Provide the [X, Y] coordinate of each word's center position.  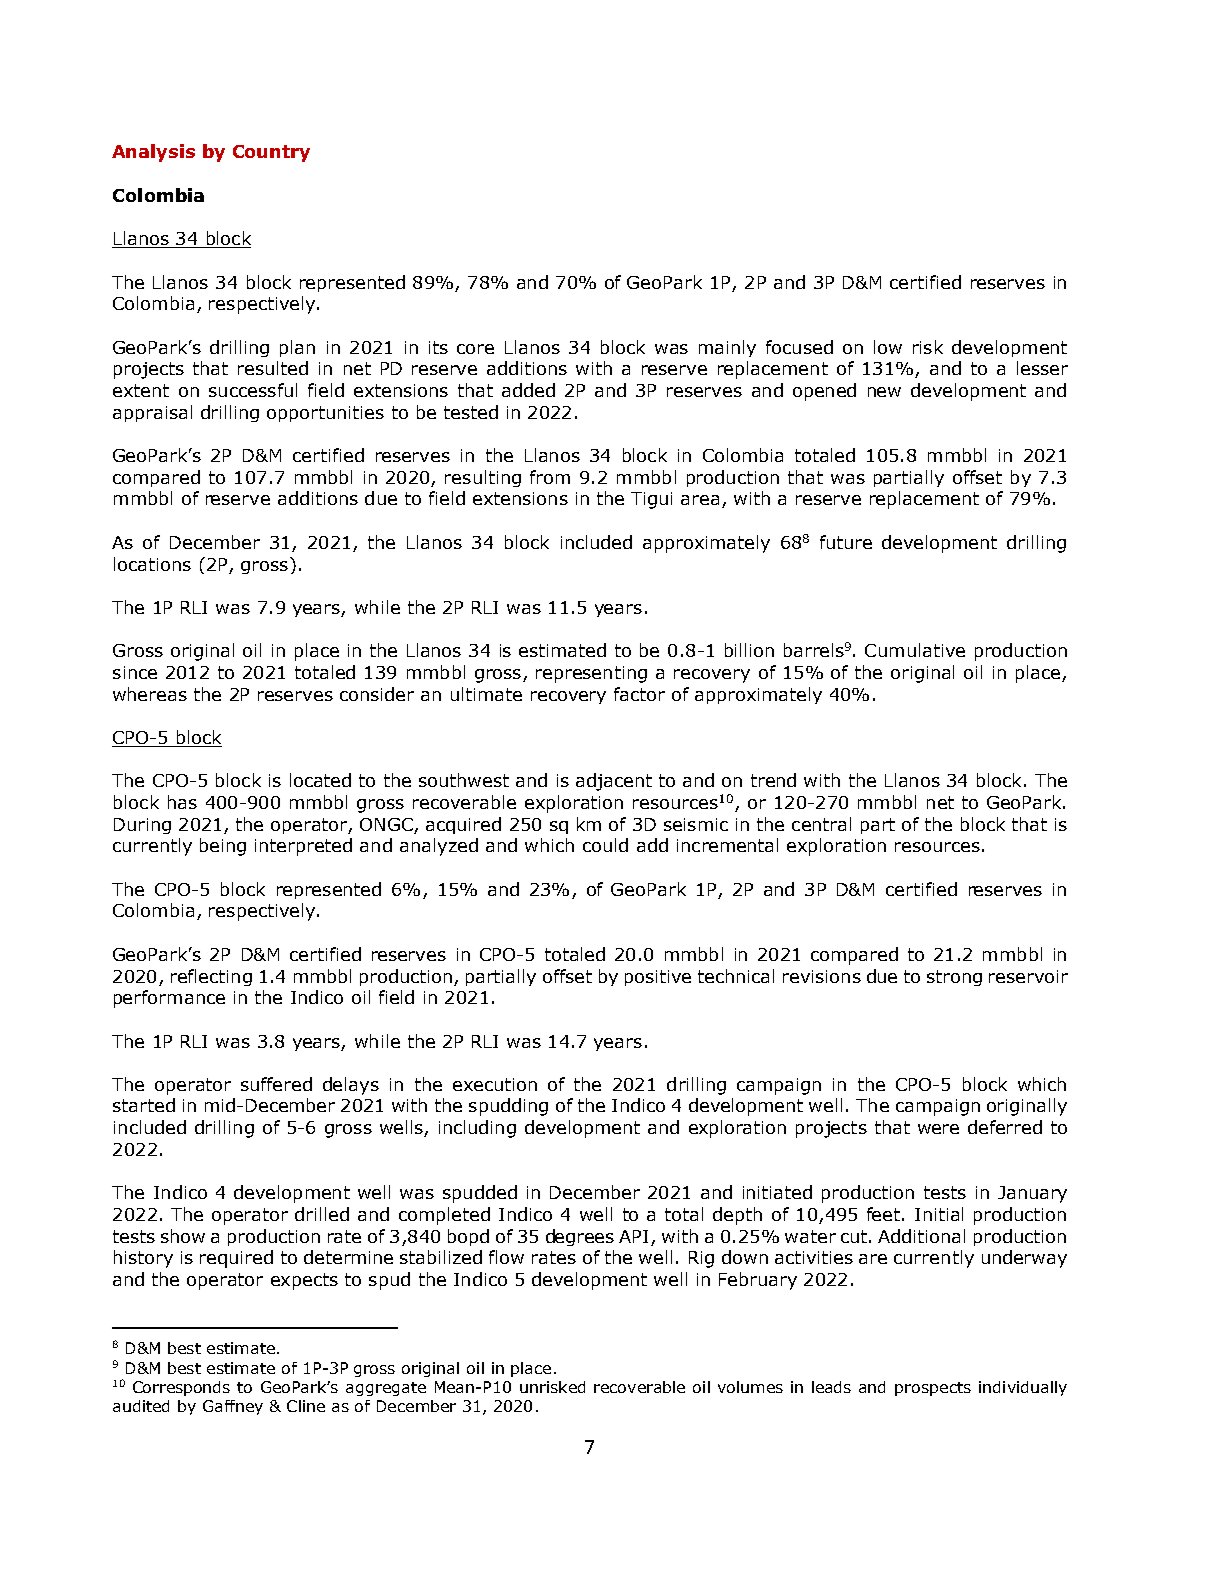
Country [271, 153]
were [938, 1129]
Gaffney [233, 1407]
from [550, 477]
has [182, 802]
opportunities [325, 414]
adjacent [614, 782]
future [846, 542]
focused [799, 347]
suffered [276, 1084]
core [475, 349]
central [821, 824]
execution [495, 1084]
